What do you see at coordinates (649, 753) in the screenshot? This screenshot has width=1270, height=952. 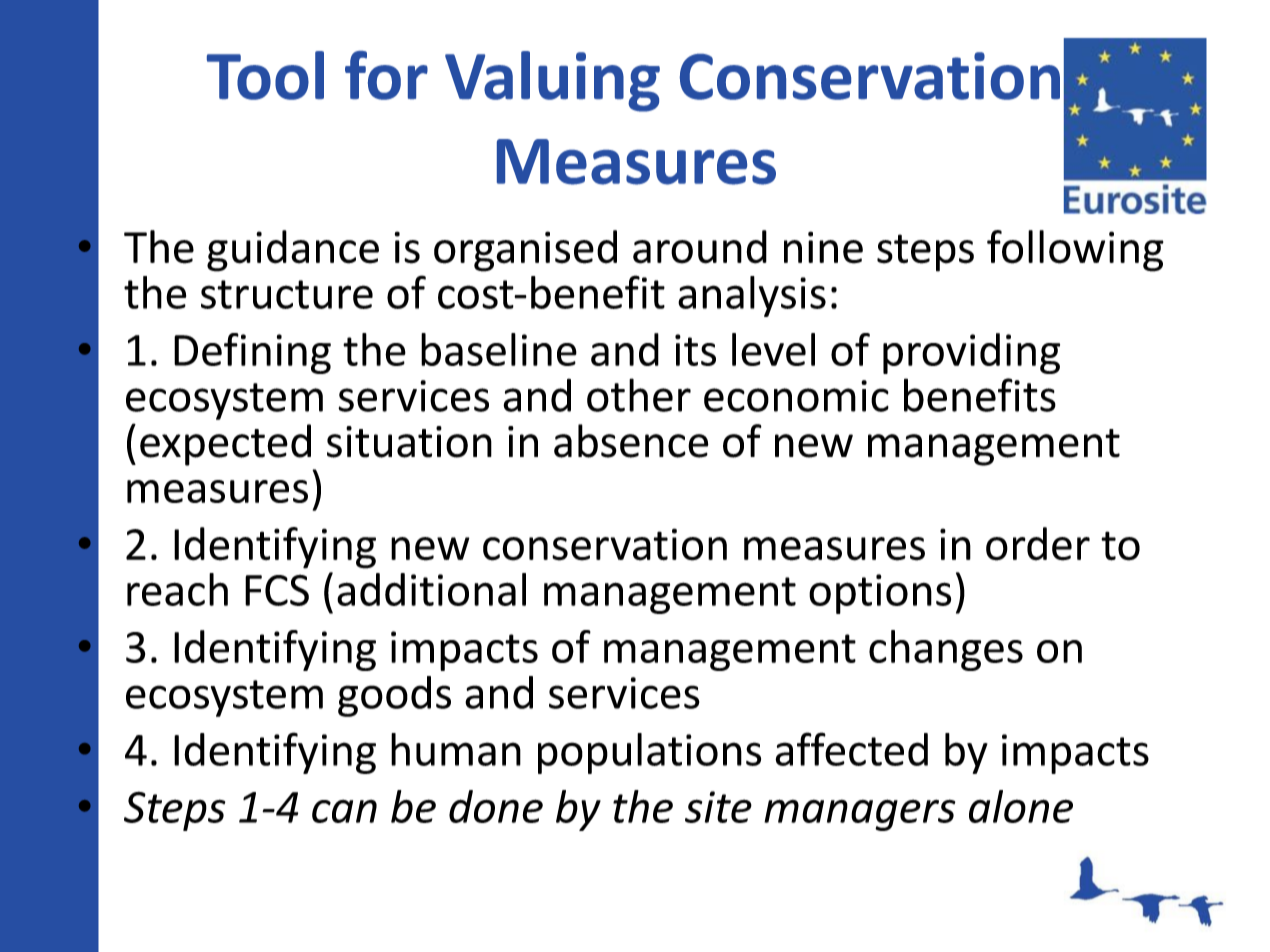 I see `populations` at bounding box center [649, 753].
